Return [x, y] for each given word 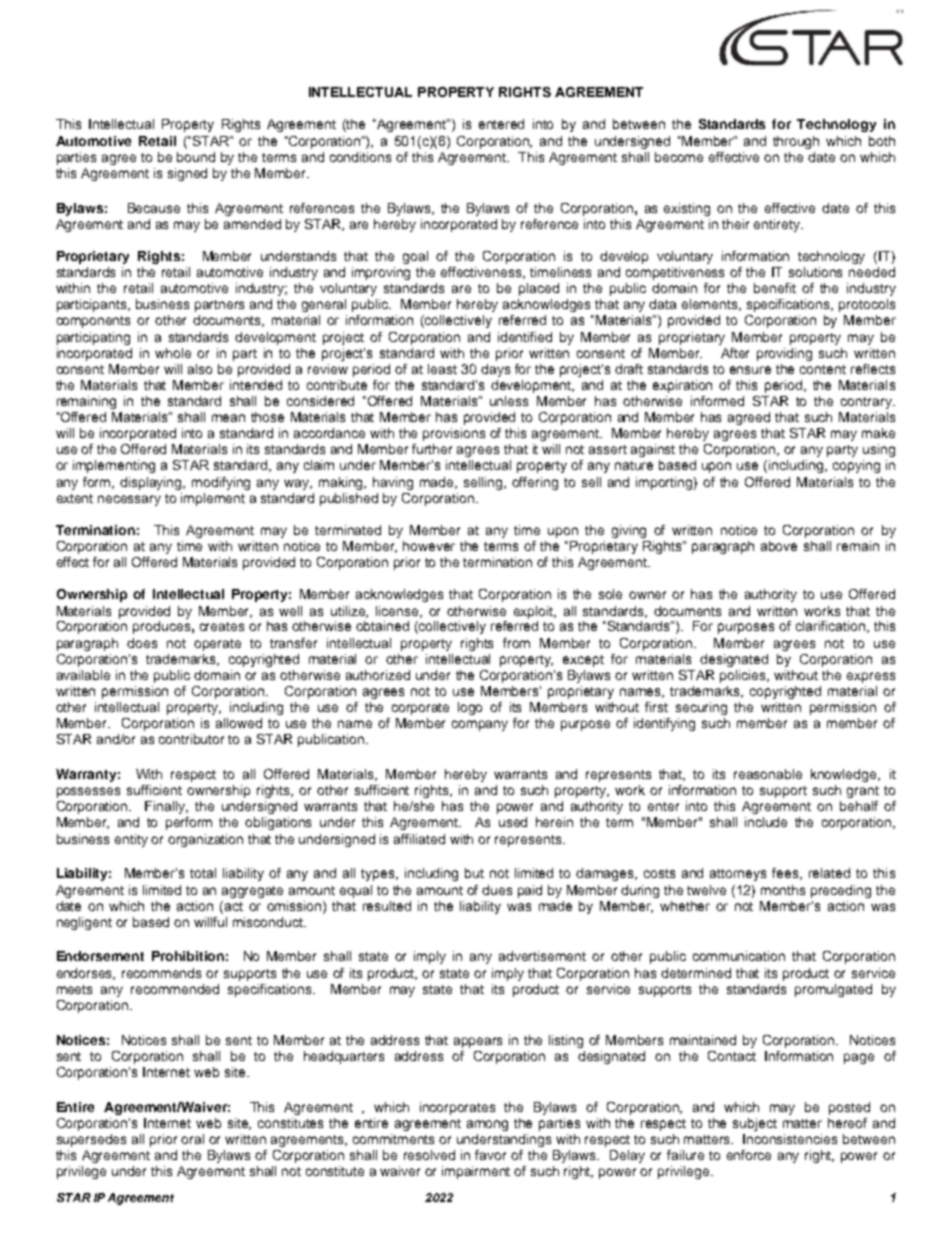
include [766, 822]
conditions [360, 157]
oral [192, 1139]
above [779, 546]
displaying [152, 483]
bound [196, 157]
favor [490, 1155]
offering [535, 483]
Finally [166, 807]
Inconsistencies [790, 1139]
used [513, 822]
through [796, 142]
